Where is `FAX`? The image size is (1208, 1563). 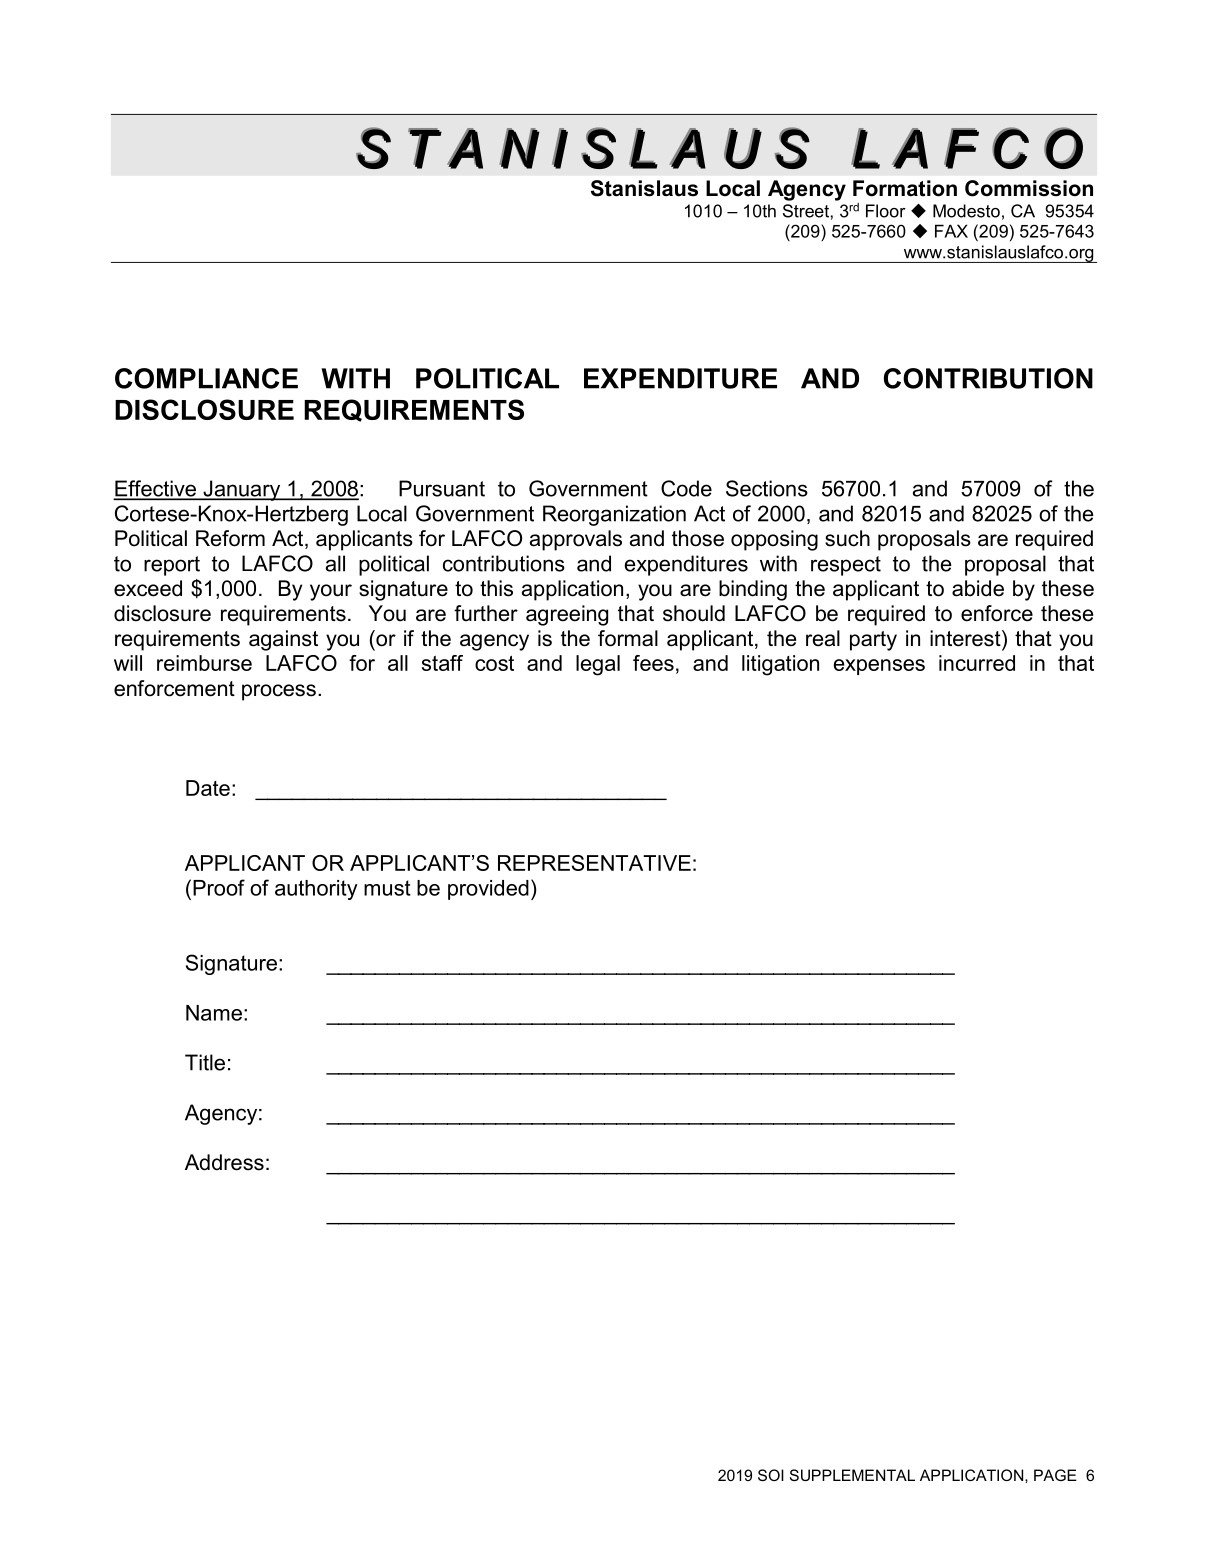
FAX is located at coordinates (951, 231).
